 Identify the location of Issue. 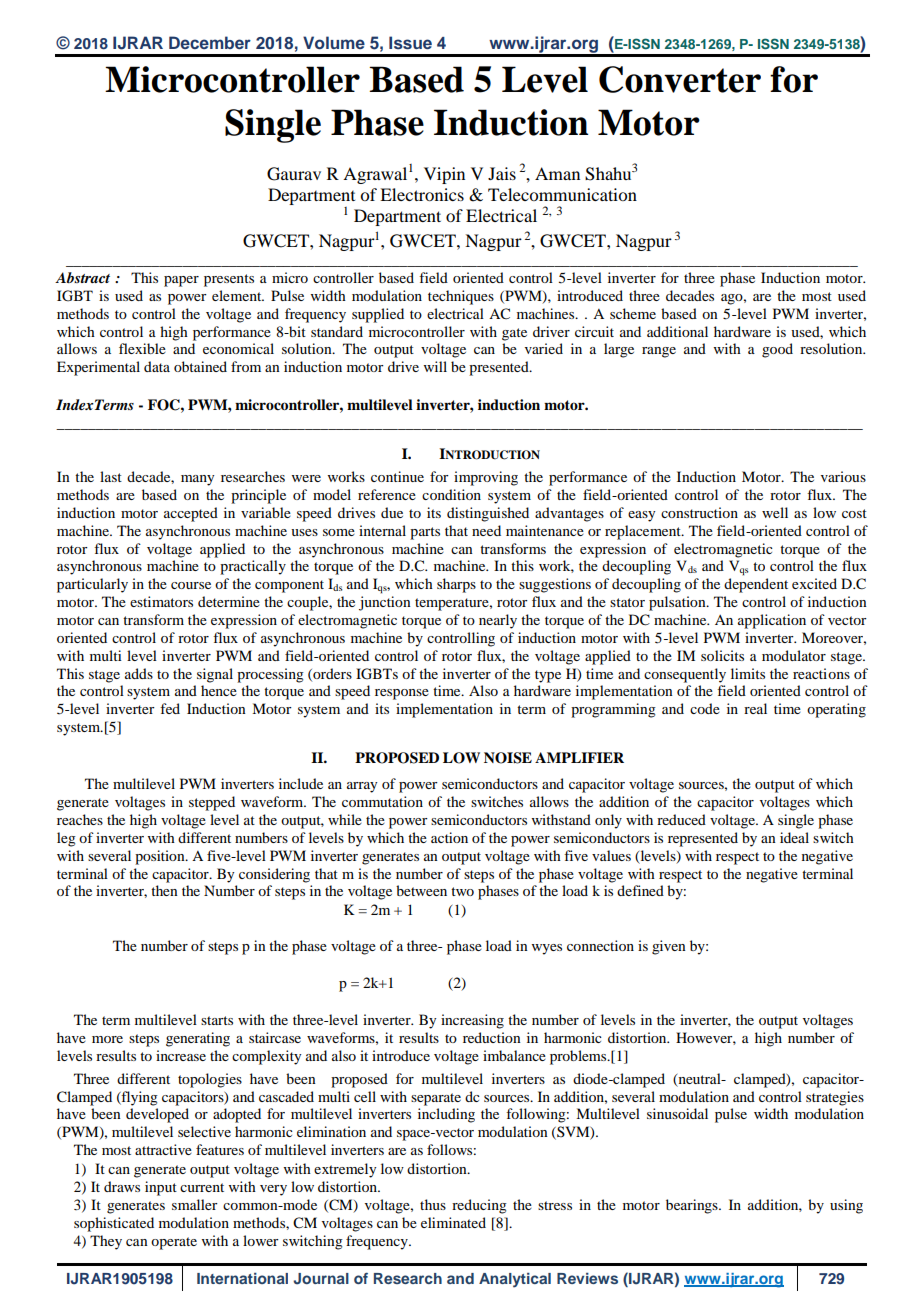
(410, 43).
